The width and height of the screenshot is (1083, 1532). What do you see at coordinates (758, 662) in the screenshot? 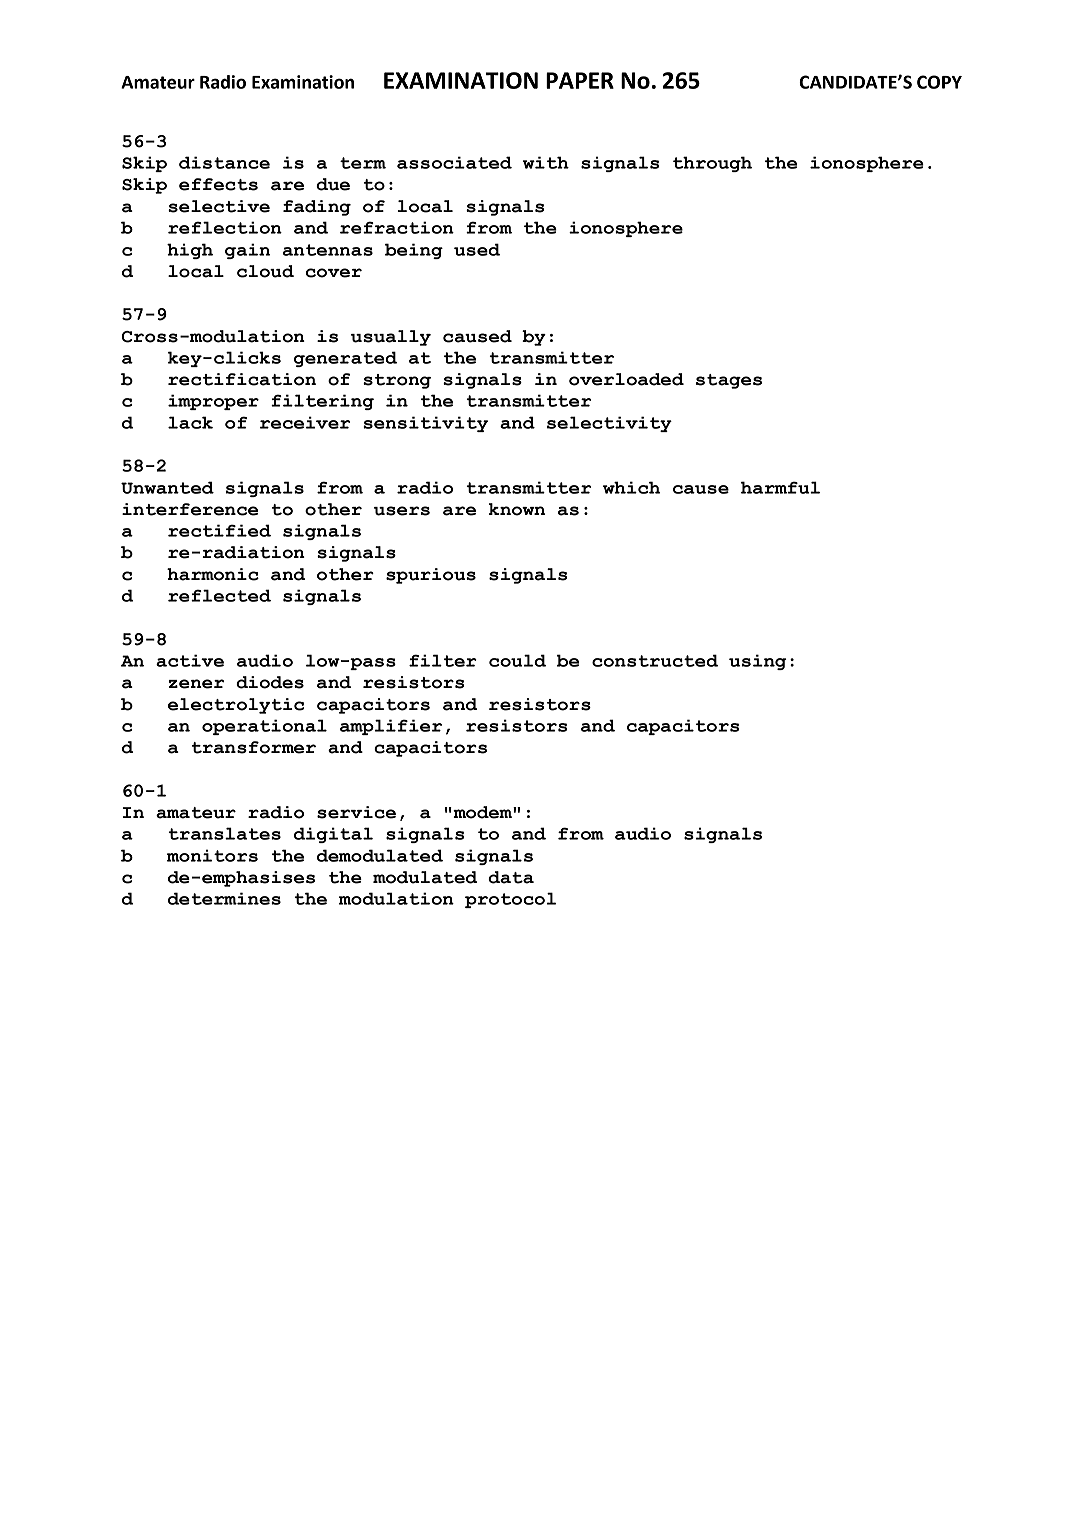
I see `using` at bounding box center [758, 662].
